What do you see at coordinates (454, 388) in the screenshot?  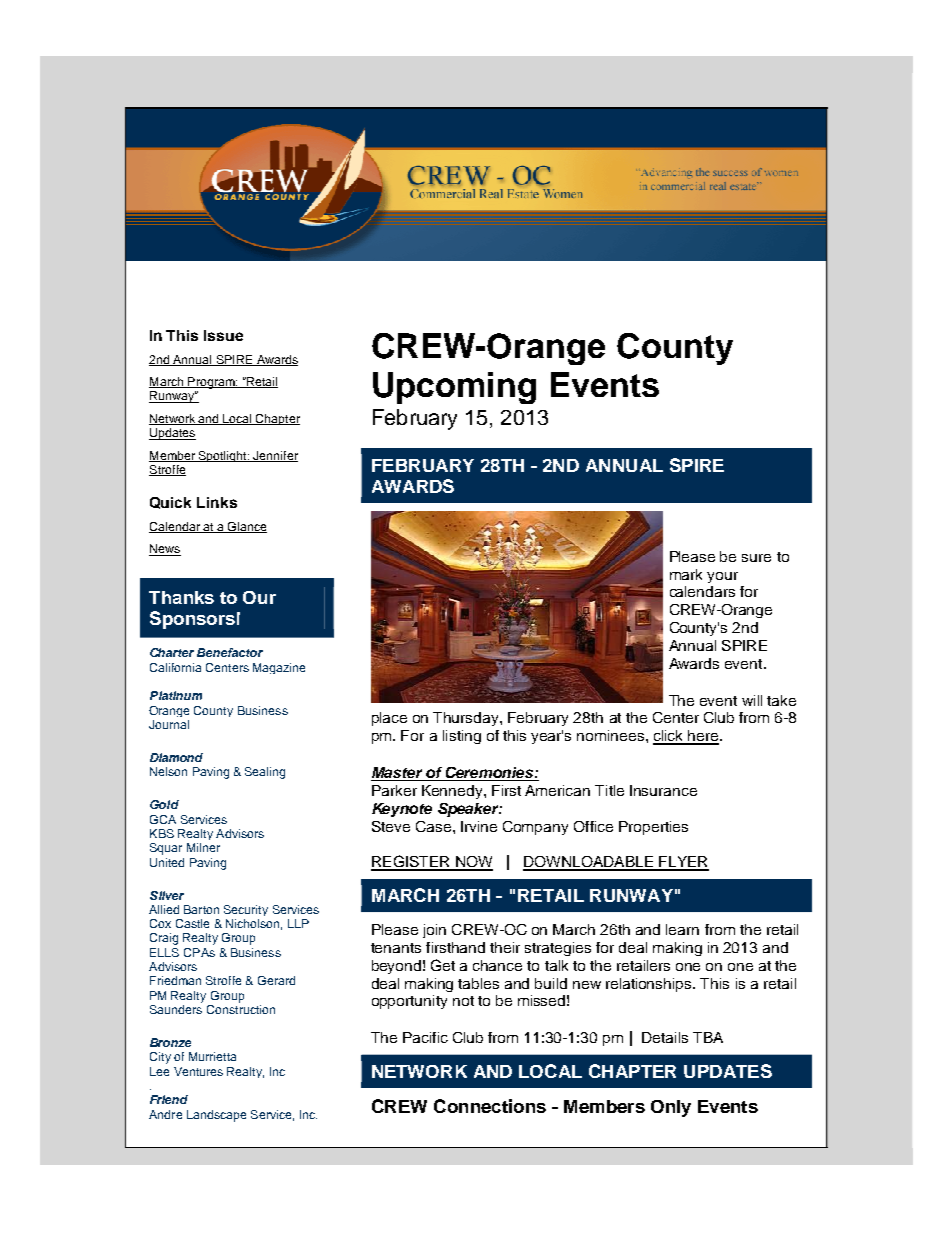 I see `Upcoming` at bounding box center [454, 388].
